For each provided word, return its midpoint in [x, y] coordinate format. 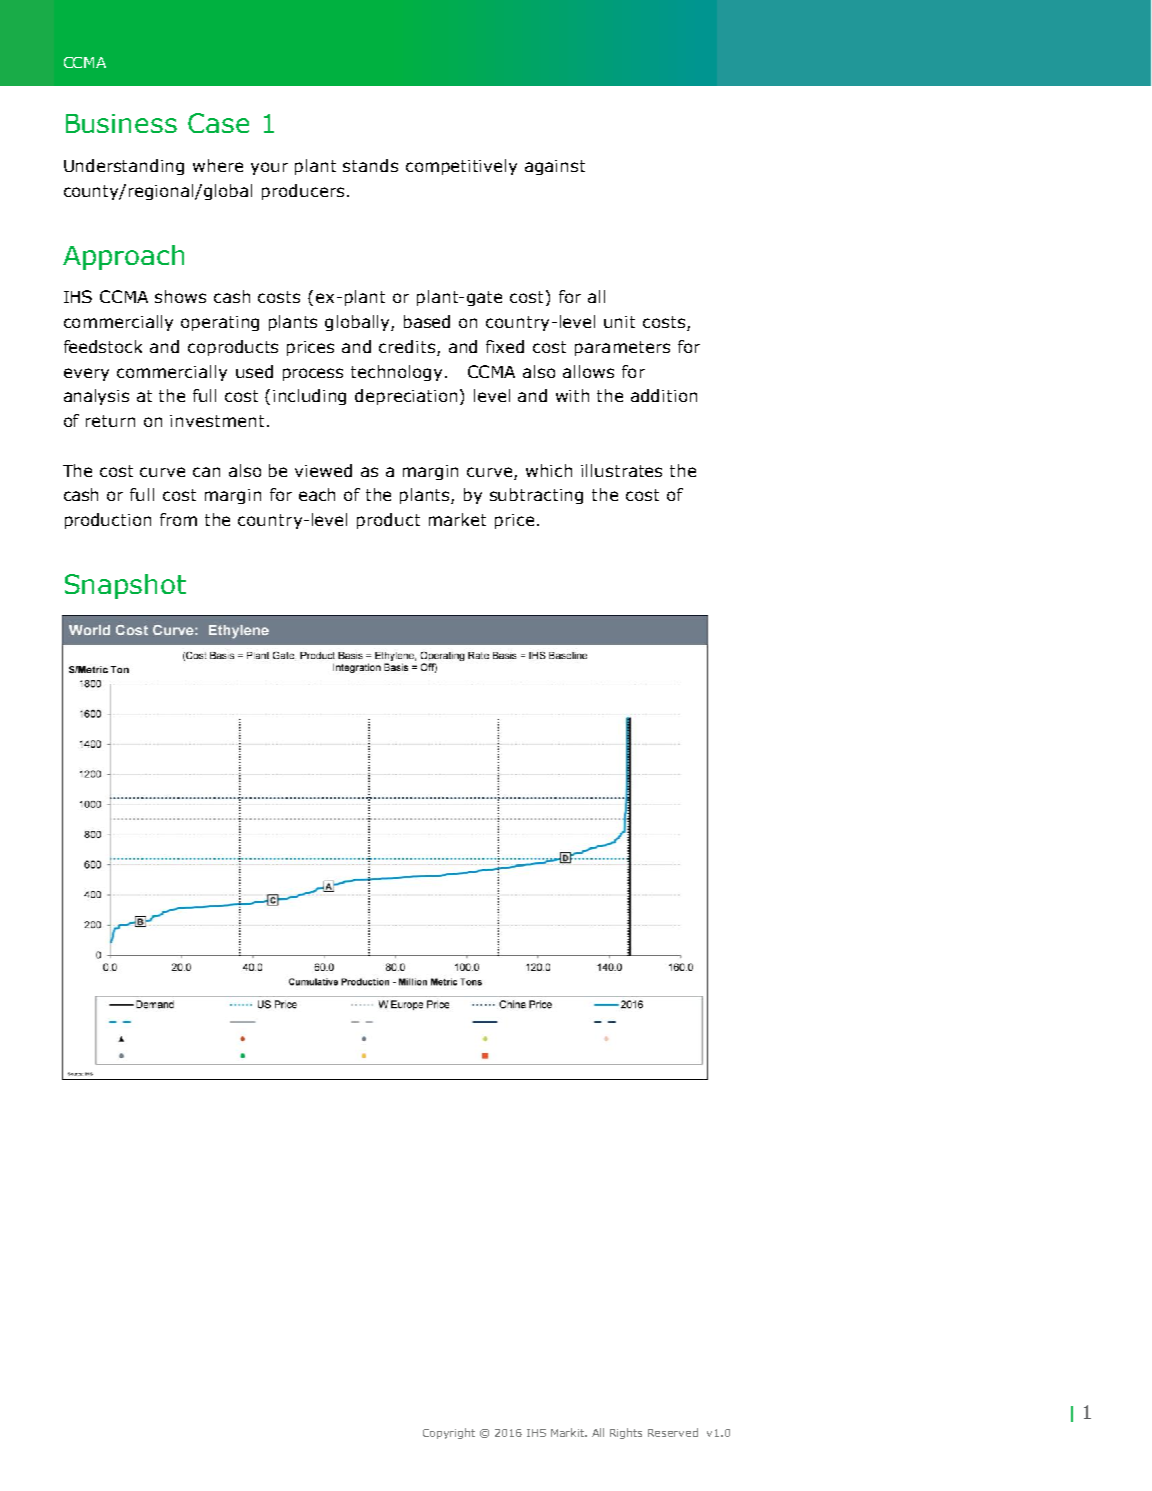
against [555, 167]
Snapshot [125, 586]
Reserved [673, 1432]
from [178, 519]
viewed [323, 470]
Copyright [449, 1433]
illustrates [621, 470]
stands [370, 165]
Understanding [124, 167]
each [317, 494]
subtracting [536, 496]
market [457, 519]
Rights [626, 1433]
